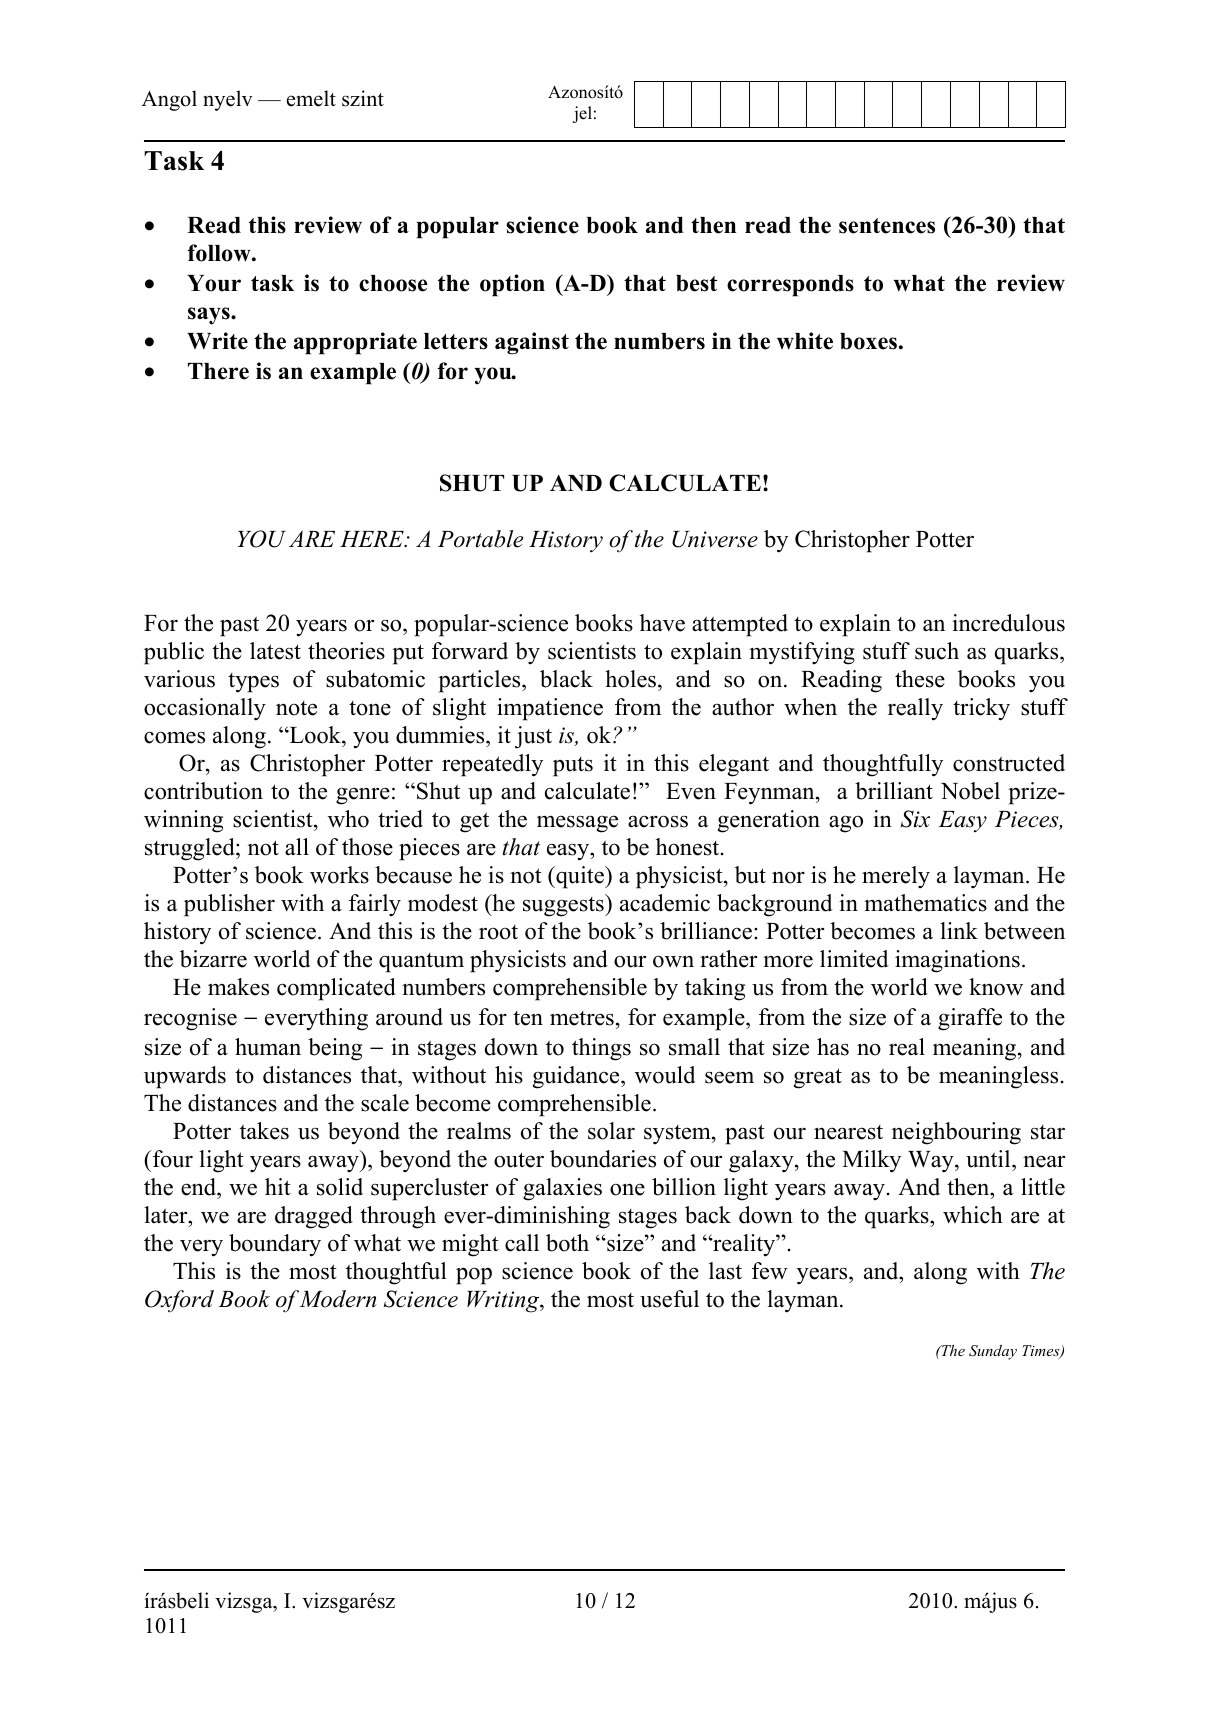 This screenshot has height=1711, width=1209. I want to click on latest, so click(275, 651).
